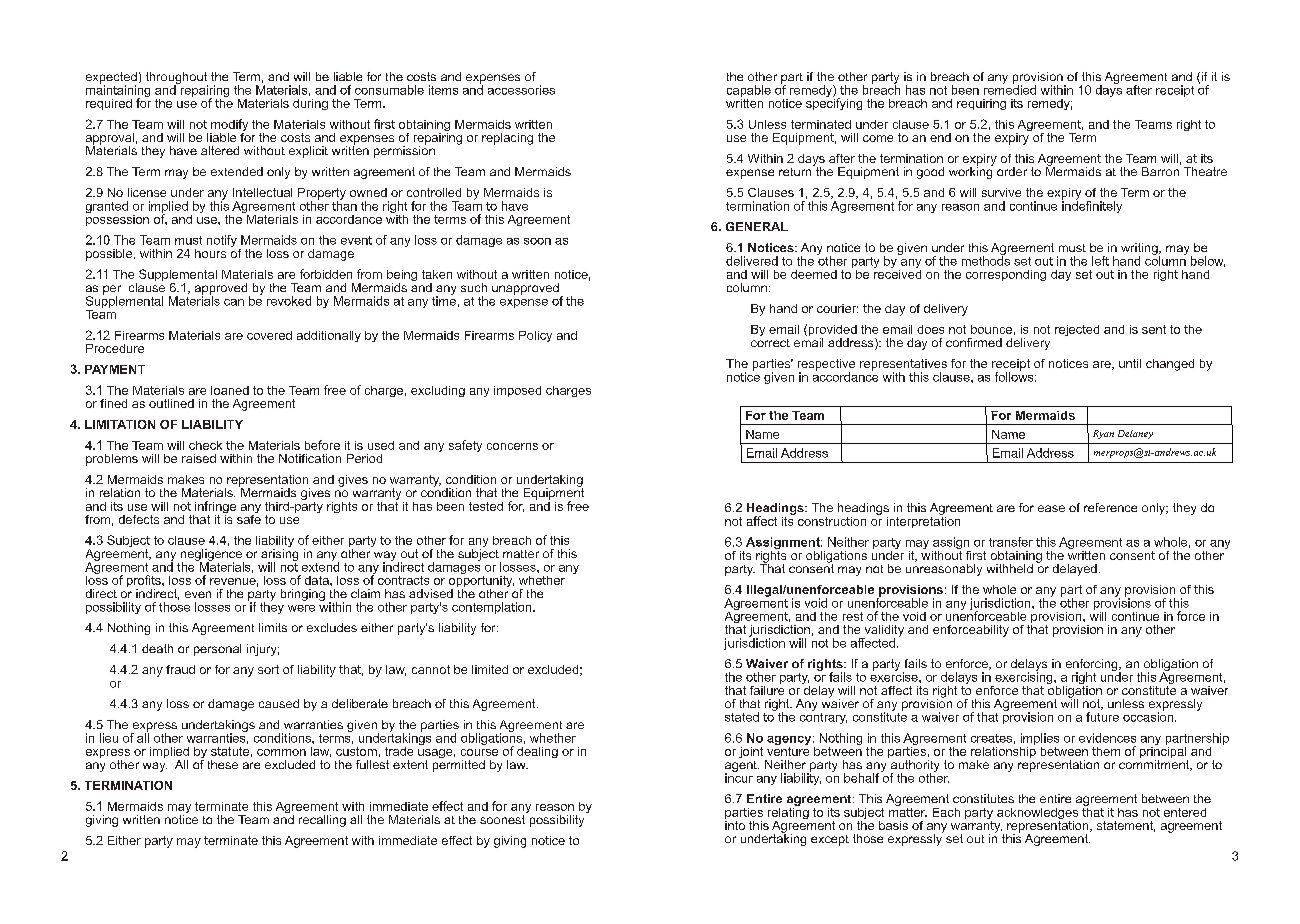 The width and height of the screenshot is (1300, 924). I want to click on recalling, so click(322, 821).
